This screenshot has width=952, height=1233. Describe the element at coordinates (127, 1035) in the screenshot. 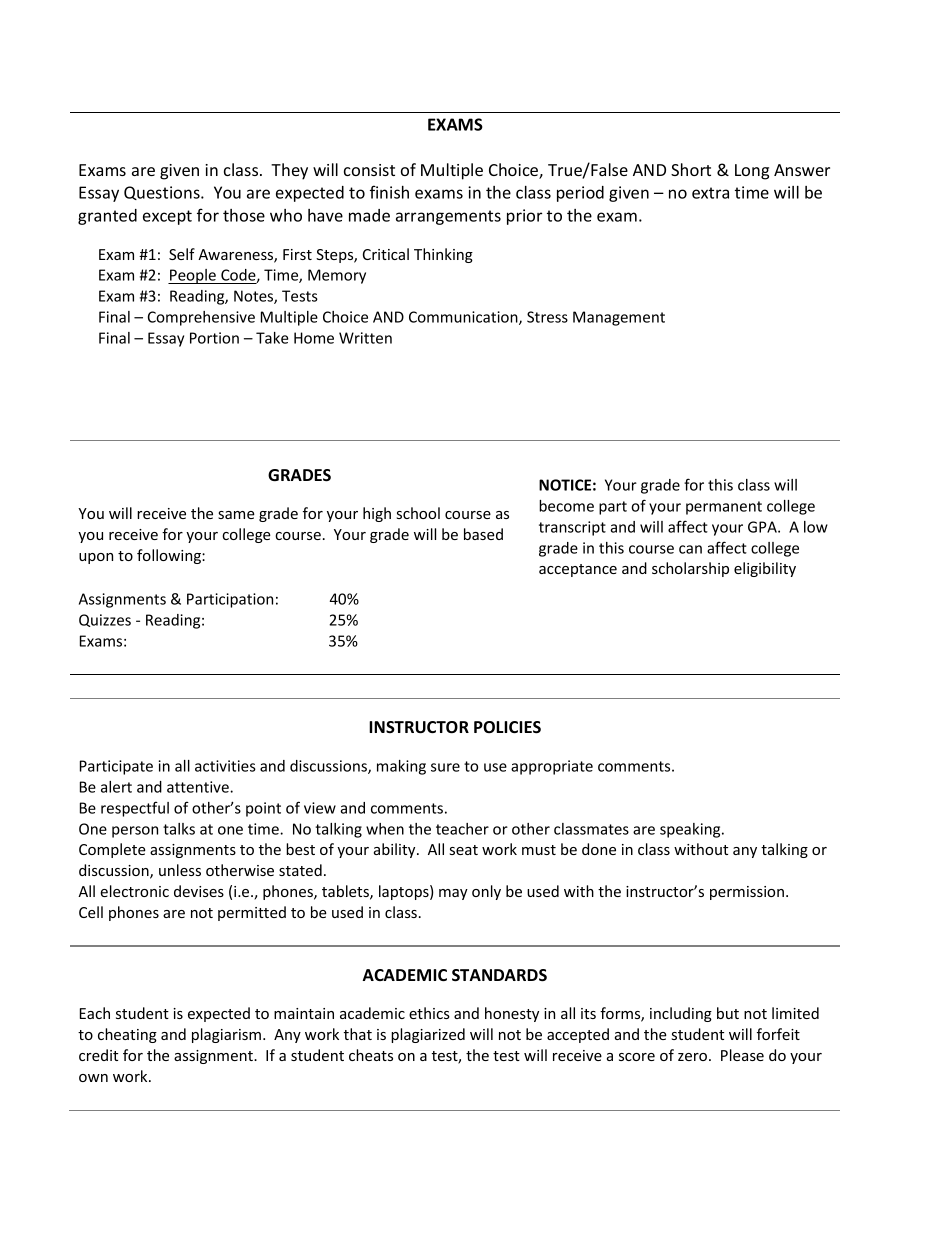

I see `cheating` at that location.
